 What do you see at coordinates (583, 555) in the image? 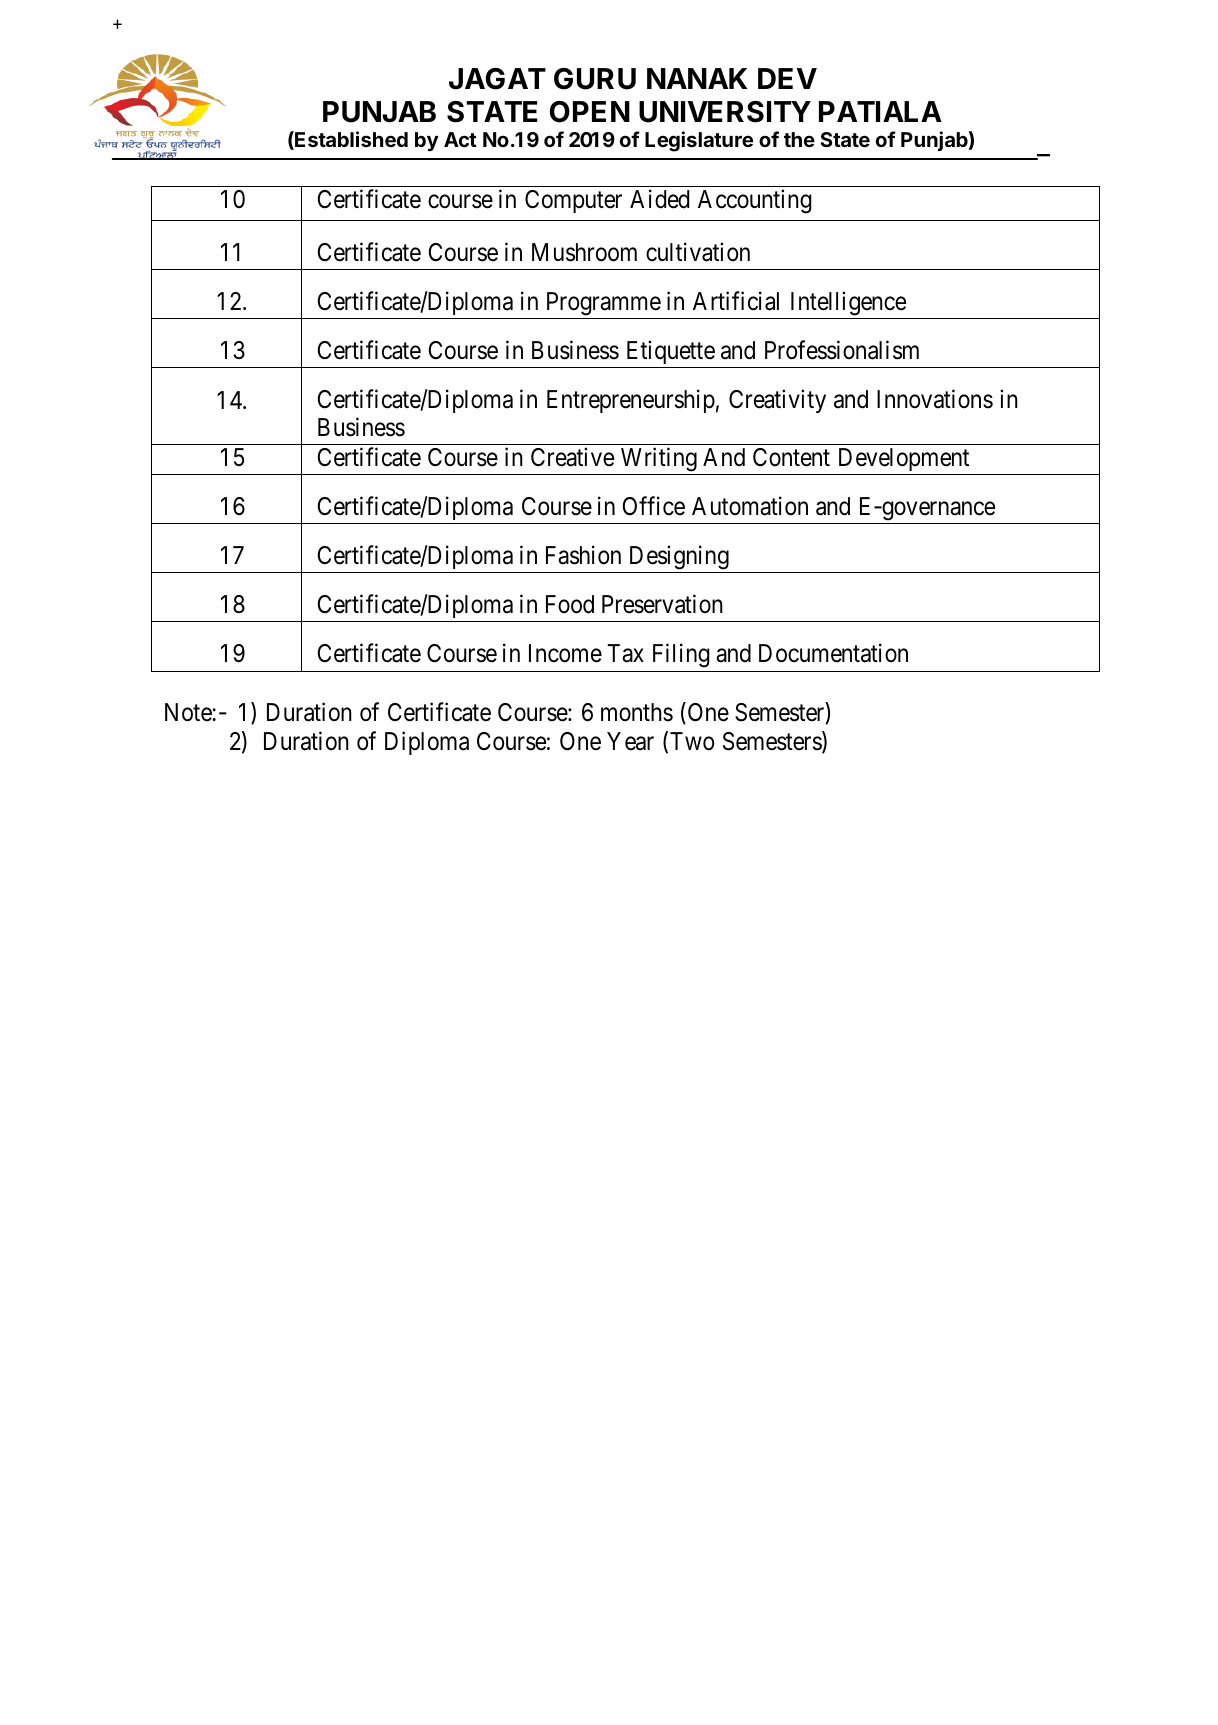
I see `Fashion` at bounding box center [583, 555].
